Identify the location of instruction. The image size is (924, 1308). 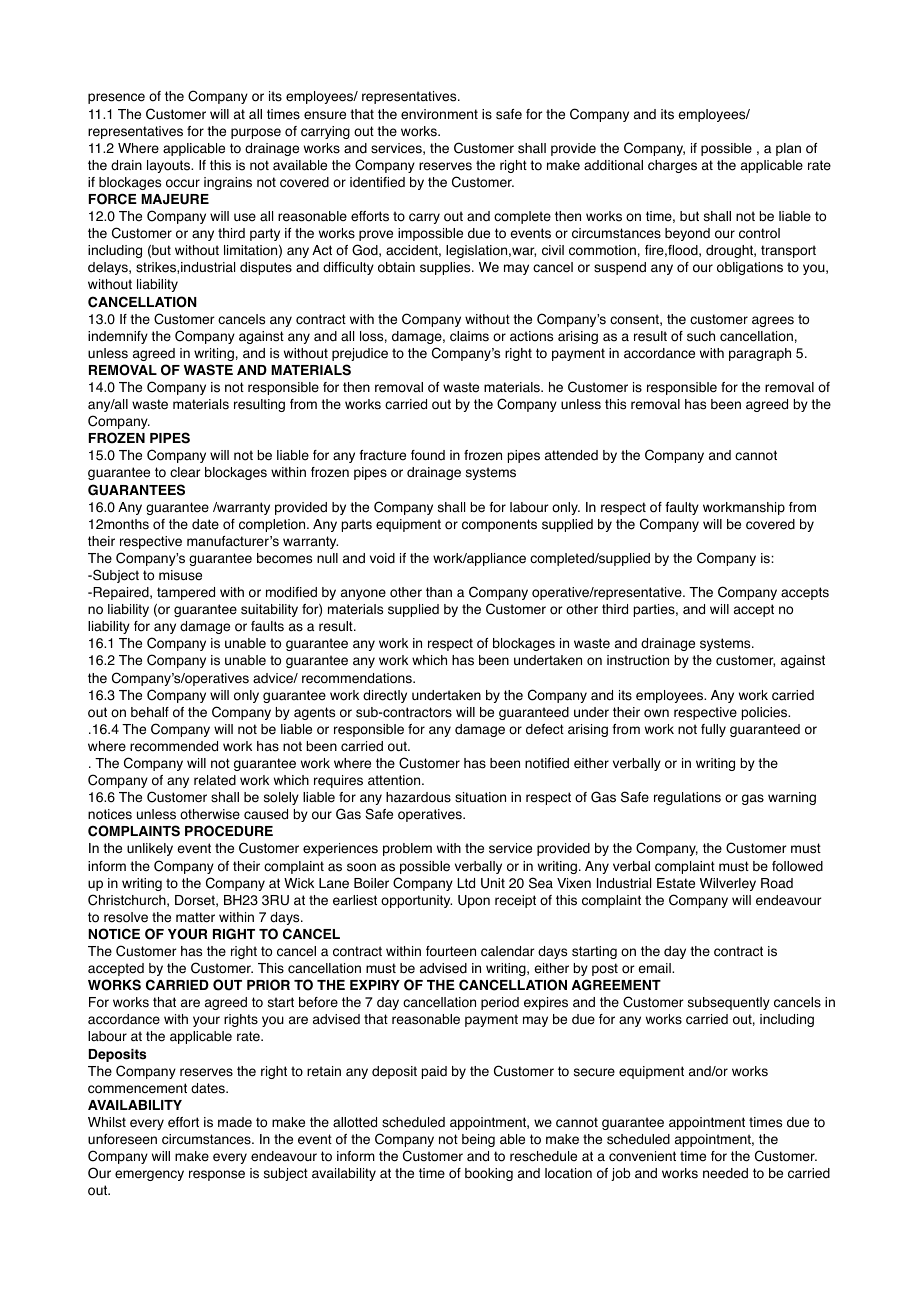
(638, 660).
